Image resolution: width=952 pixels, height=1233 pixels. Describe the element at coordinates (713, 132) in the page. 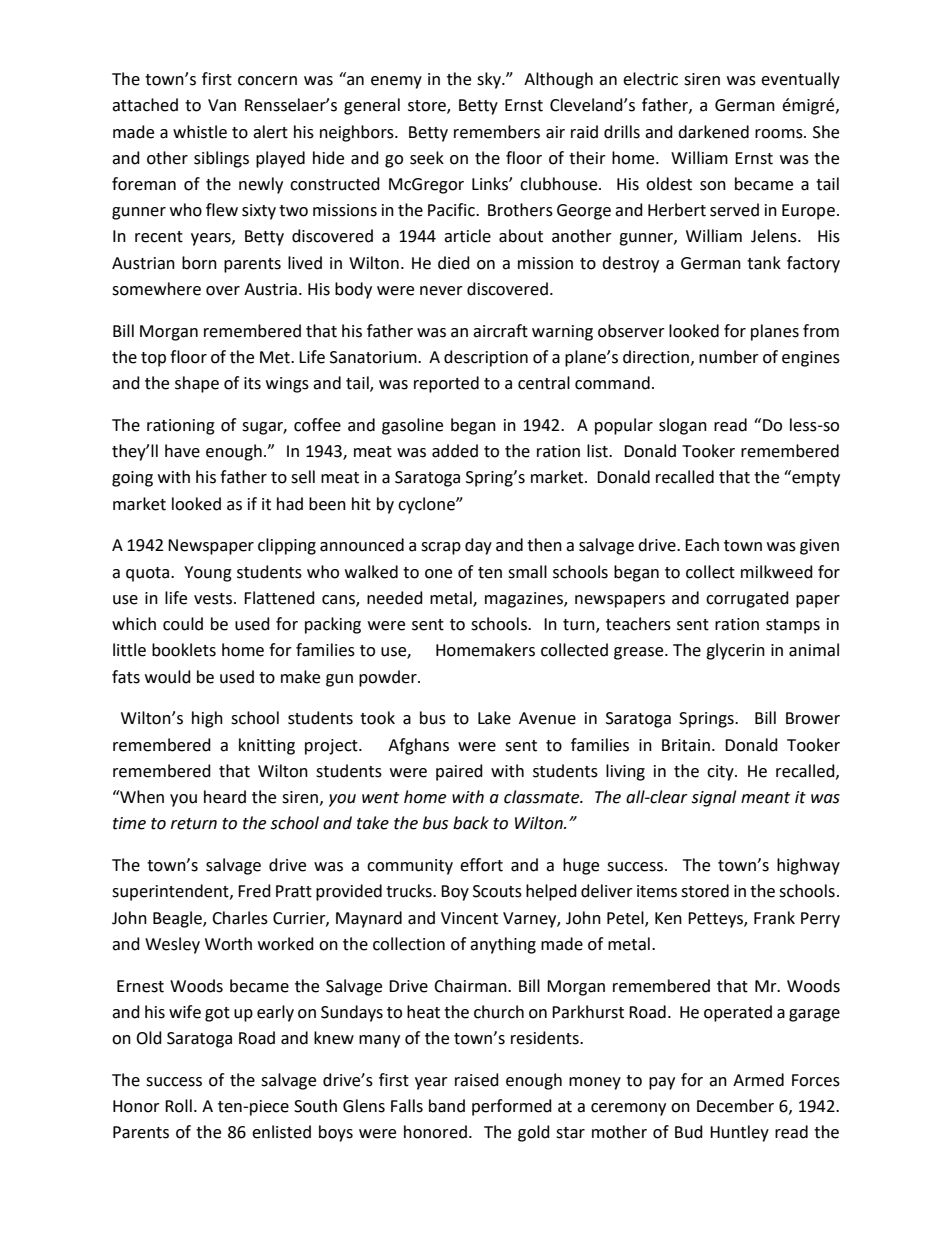

I see `darkened` at that location.
